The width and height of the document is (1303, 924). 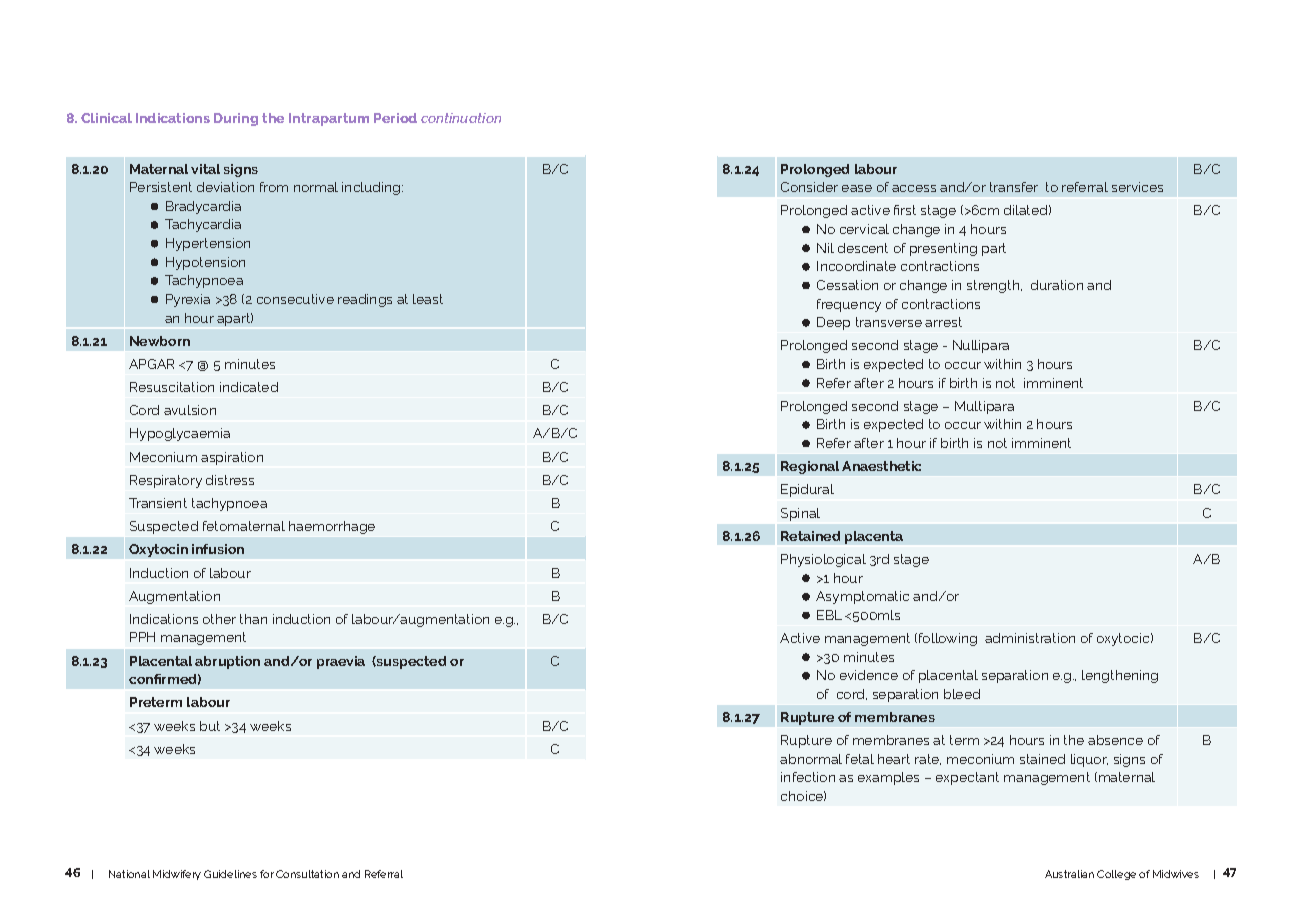 What do you see at coordinates (230, 480) in the document?
I see `distress` at bounding box center [230, 480].
